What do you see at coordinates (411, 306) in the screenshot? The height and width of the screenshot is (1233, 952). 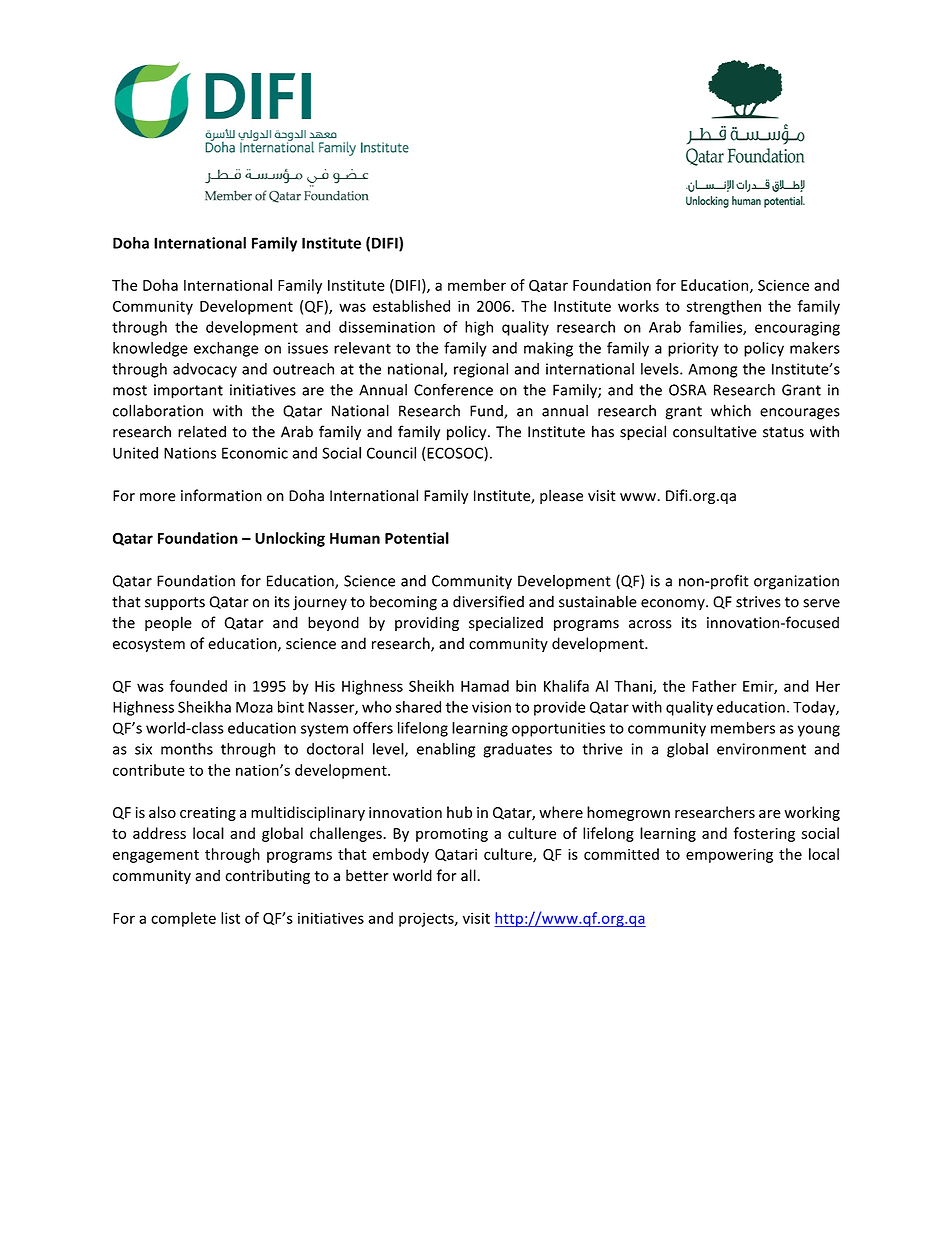 I see `established` at bounding box center [411, 306].
